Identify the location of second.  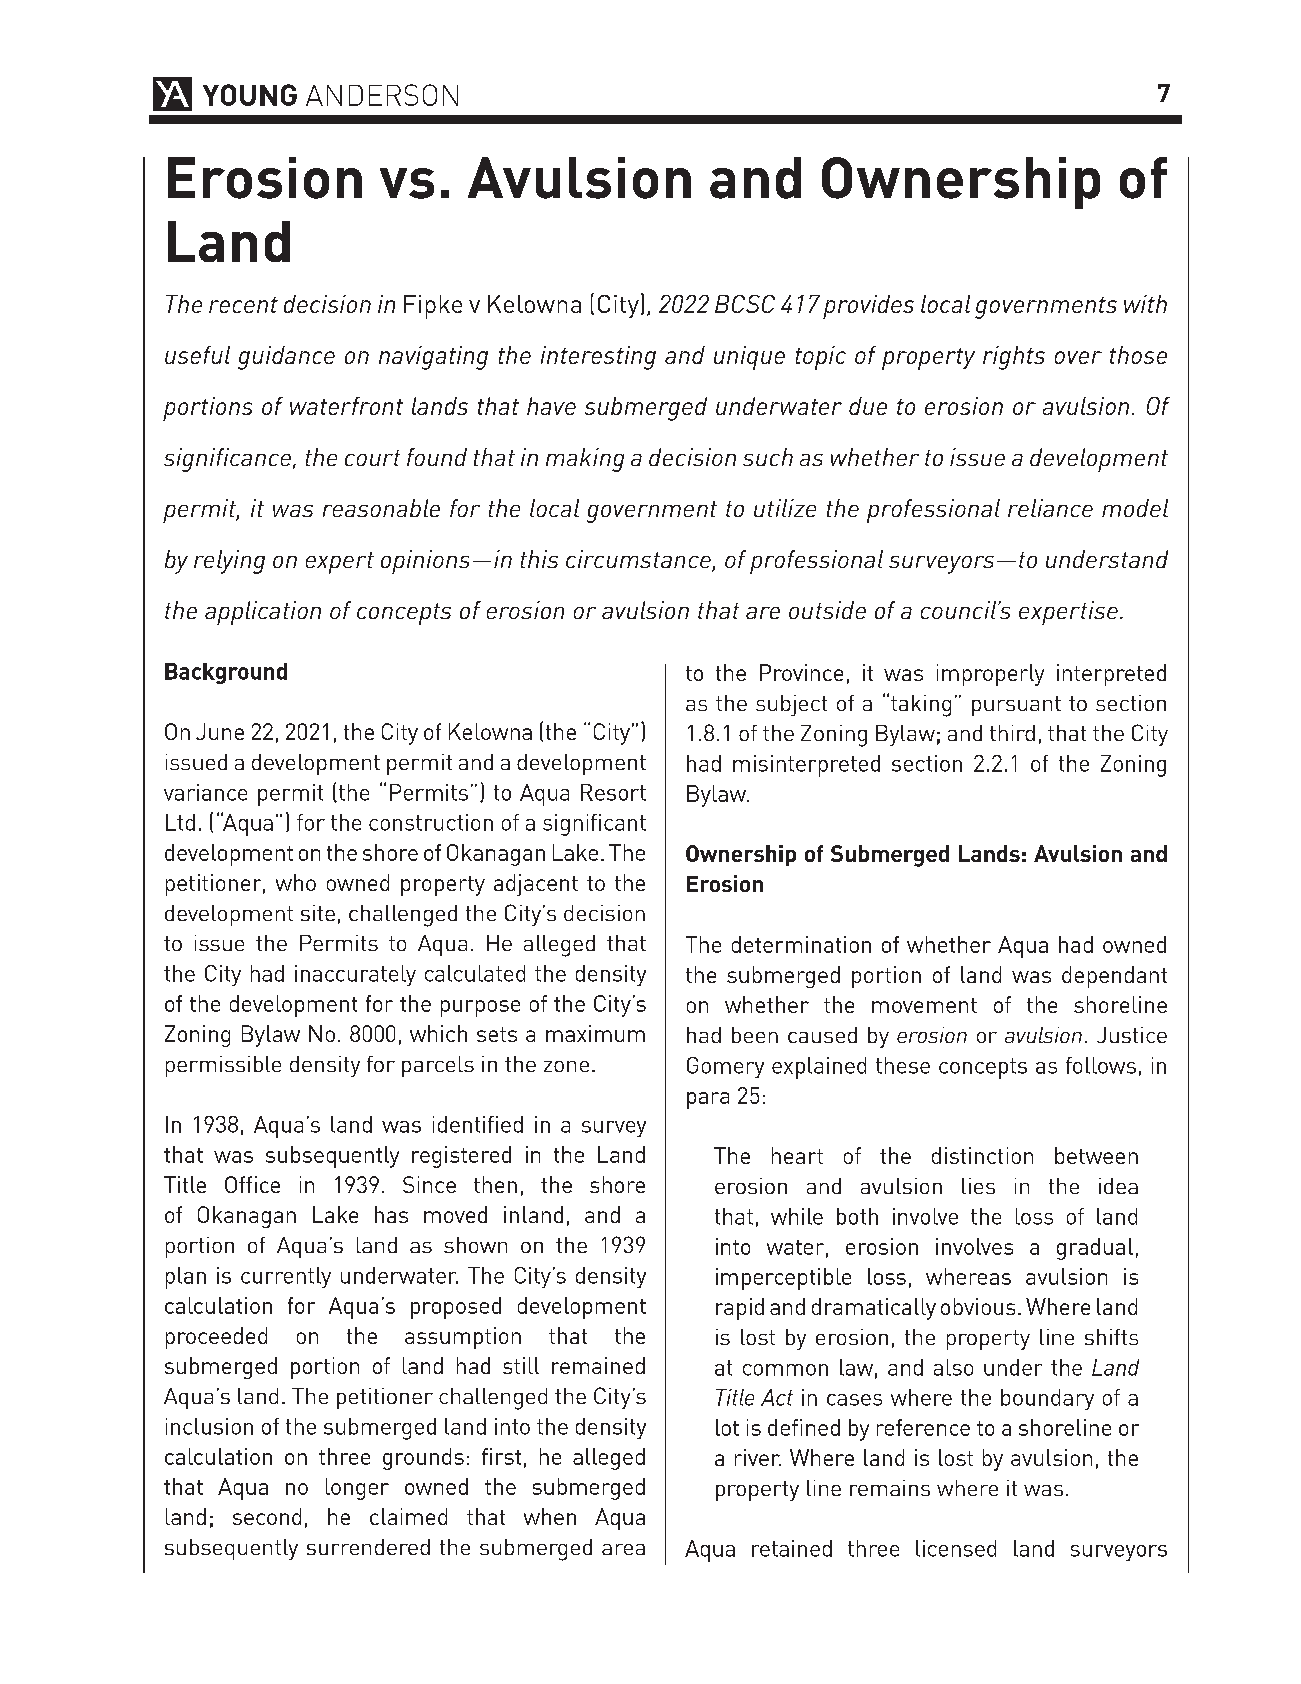
(267, 1516).
